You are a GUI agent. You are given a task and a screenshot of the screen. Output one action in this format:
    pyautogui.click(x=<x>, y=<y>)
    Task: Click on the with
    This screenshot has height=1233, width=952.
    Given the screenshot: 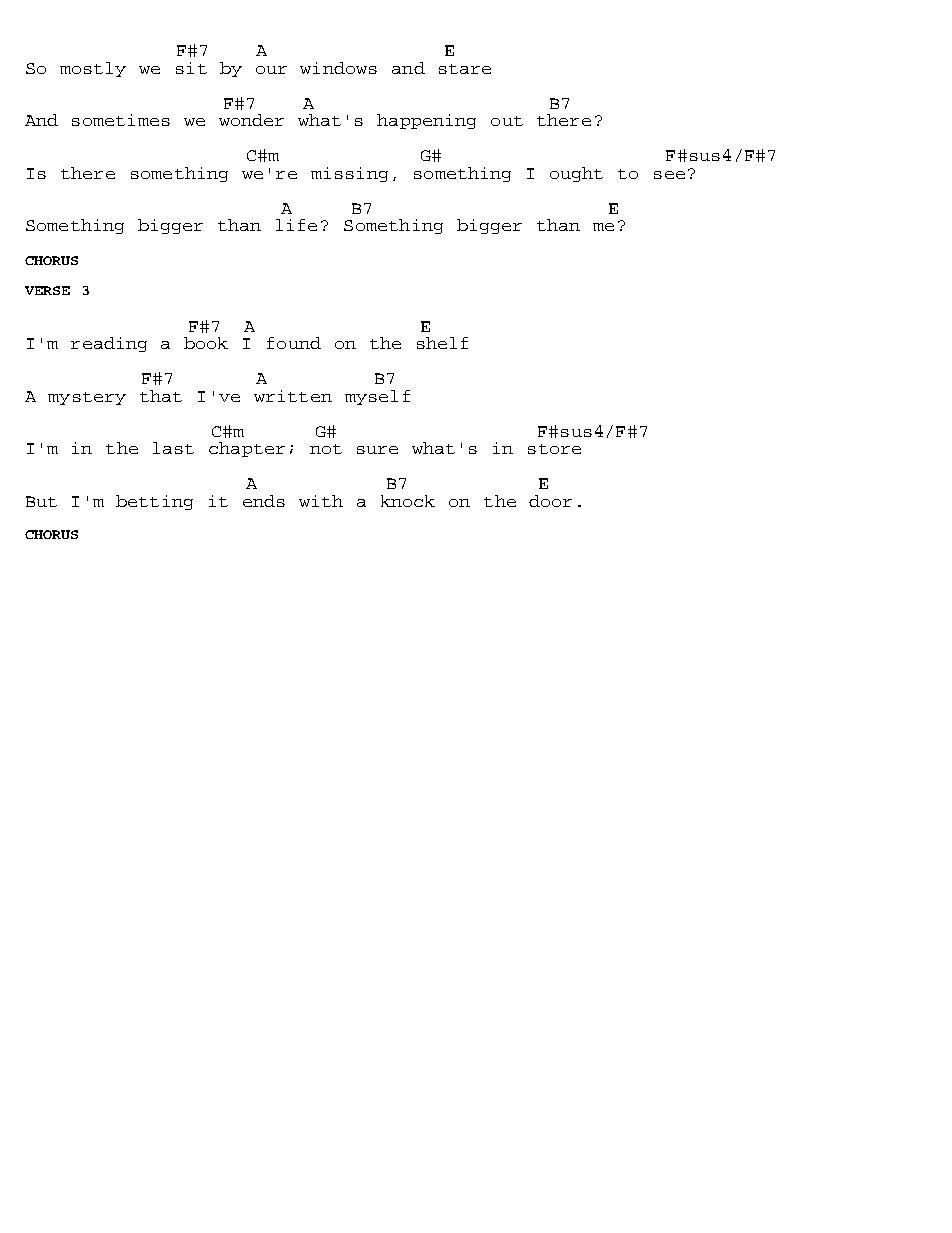 What is the action you would take?
    pyautogui.click(x=321, y=501)
